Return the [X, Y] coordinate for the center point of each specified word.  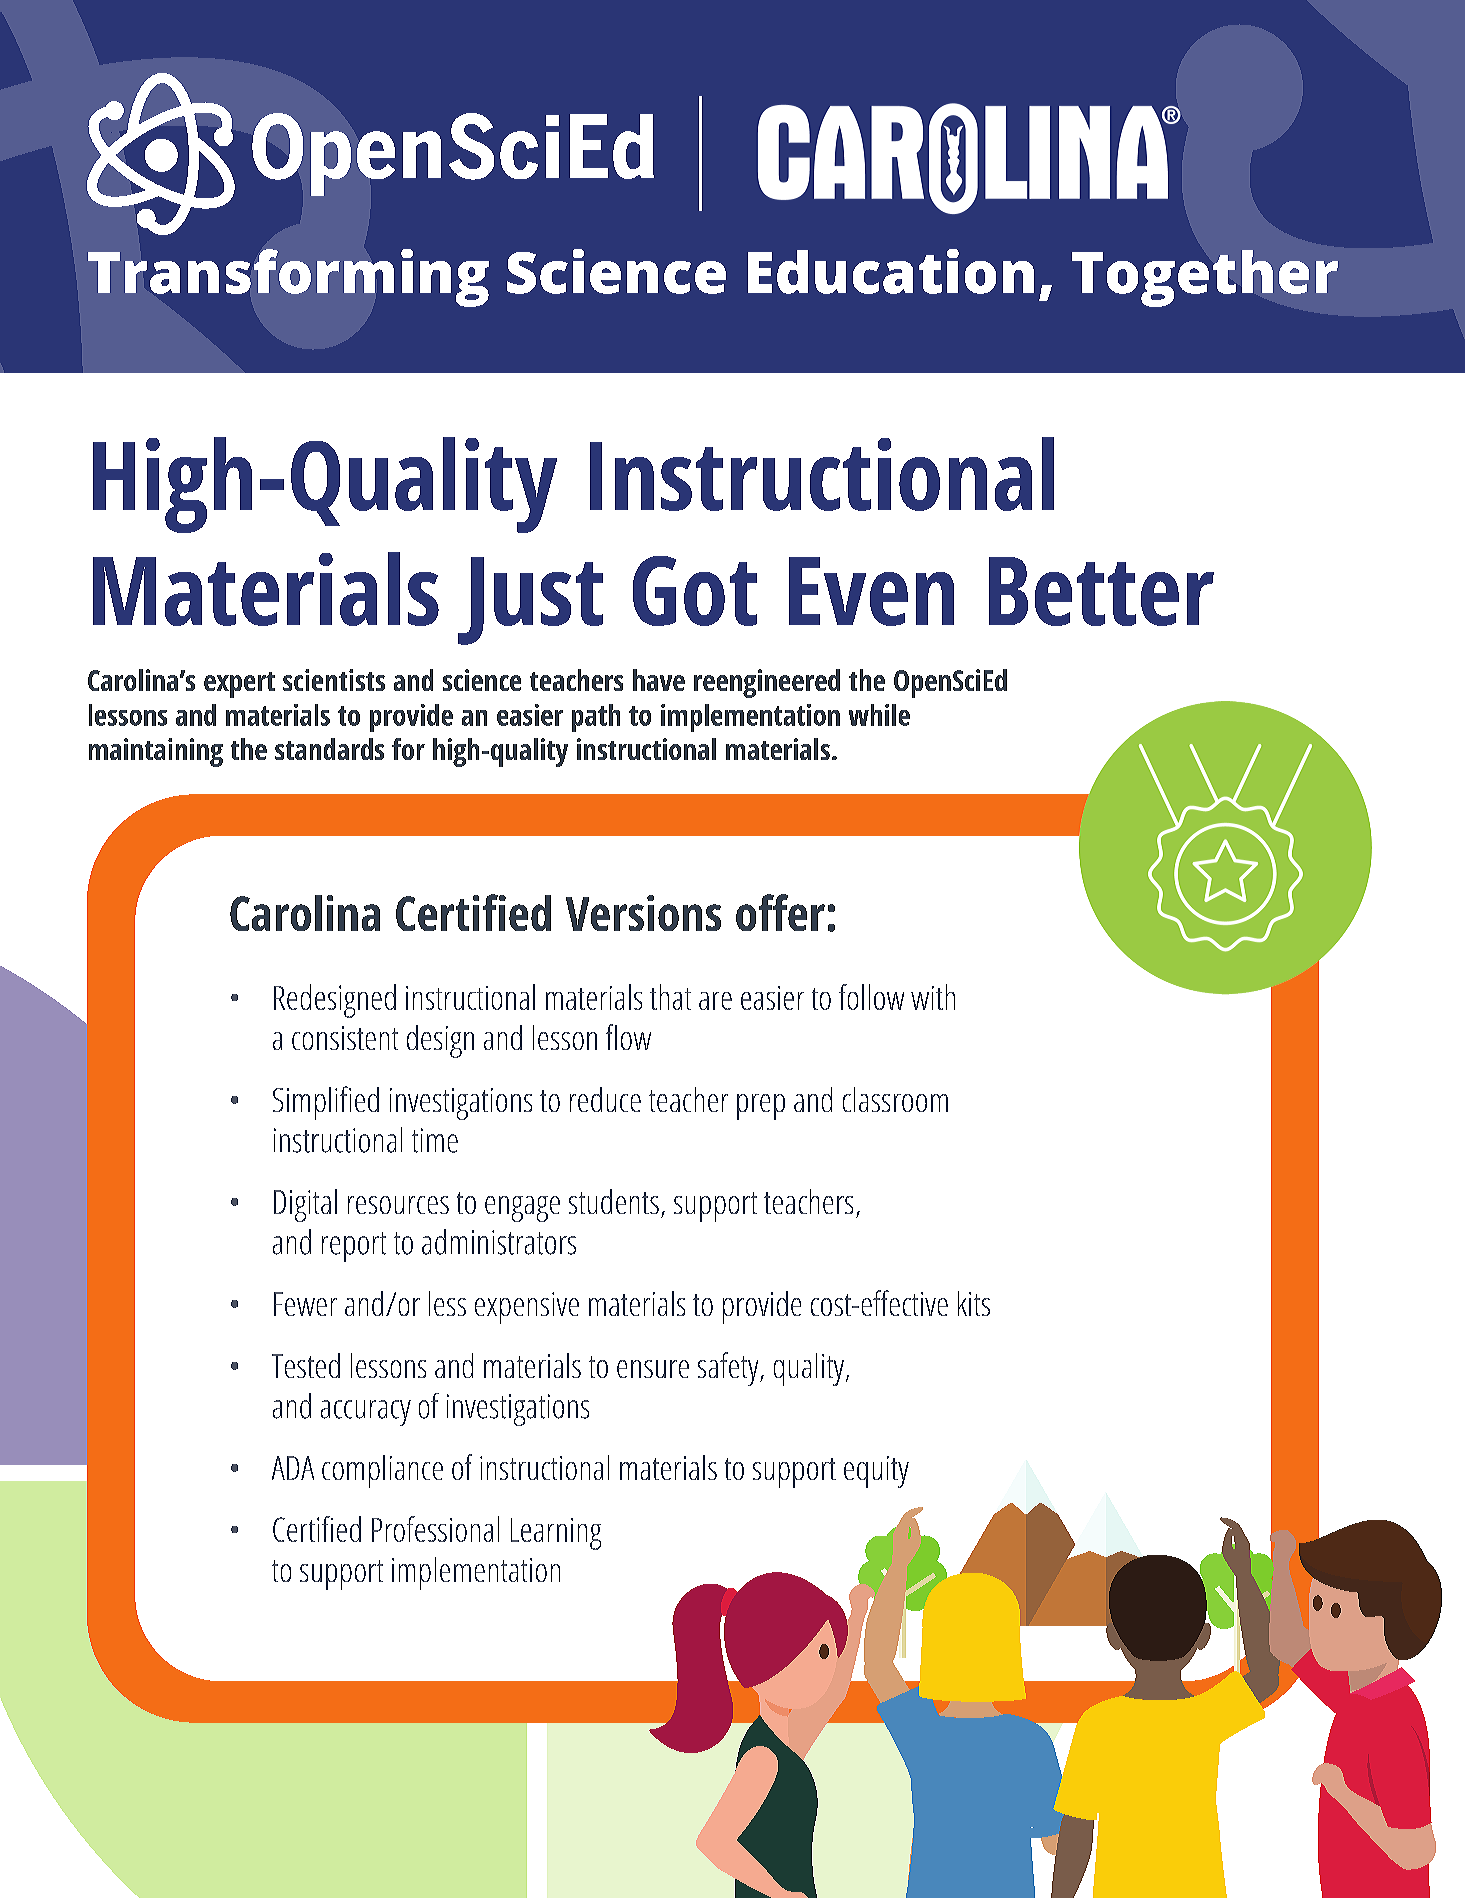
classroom [895, 1099]
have [659, 680]
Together [1205, 278]
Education [891, 271]
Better [1101, 591]
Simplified [326, 1103]
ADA [293, 1468]
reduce [605, 1099]
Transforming [288, 278]
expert [239, 685]
